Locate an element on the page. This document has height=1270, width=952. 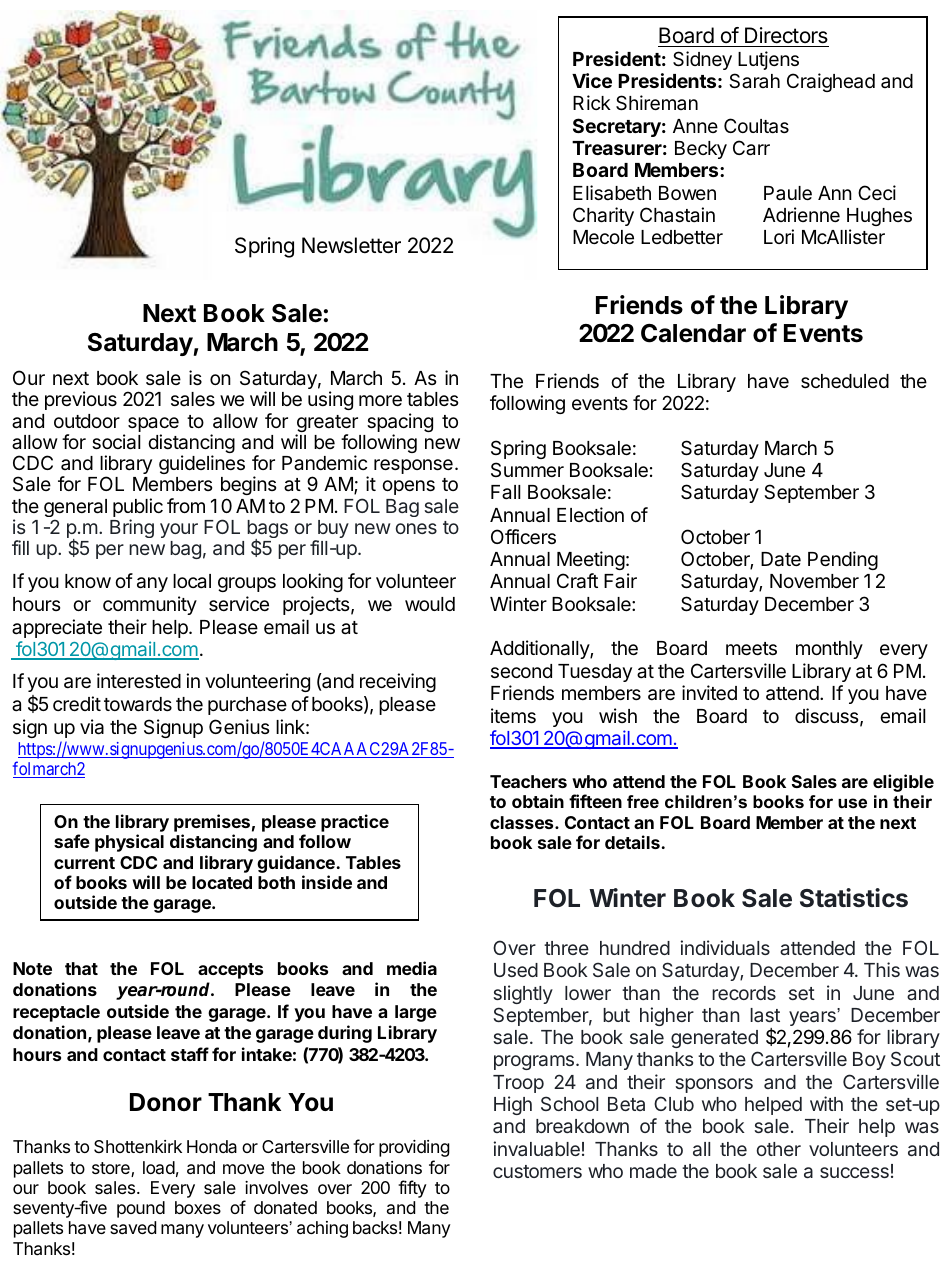
fifty is located at coordinates (412, 1189).
